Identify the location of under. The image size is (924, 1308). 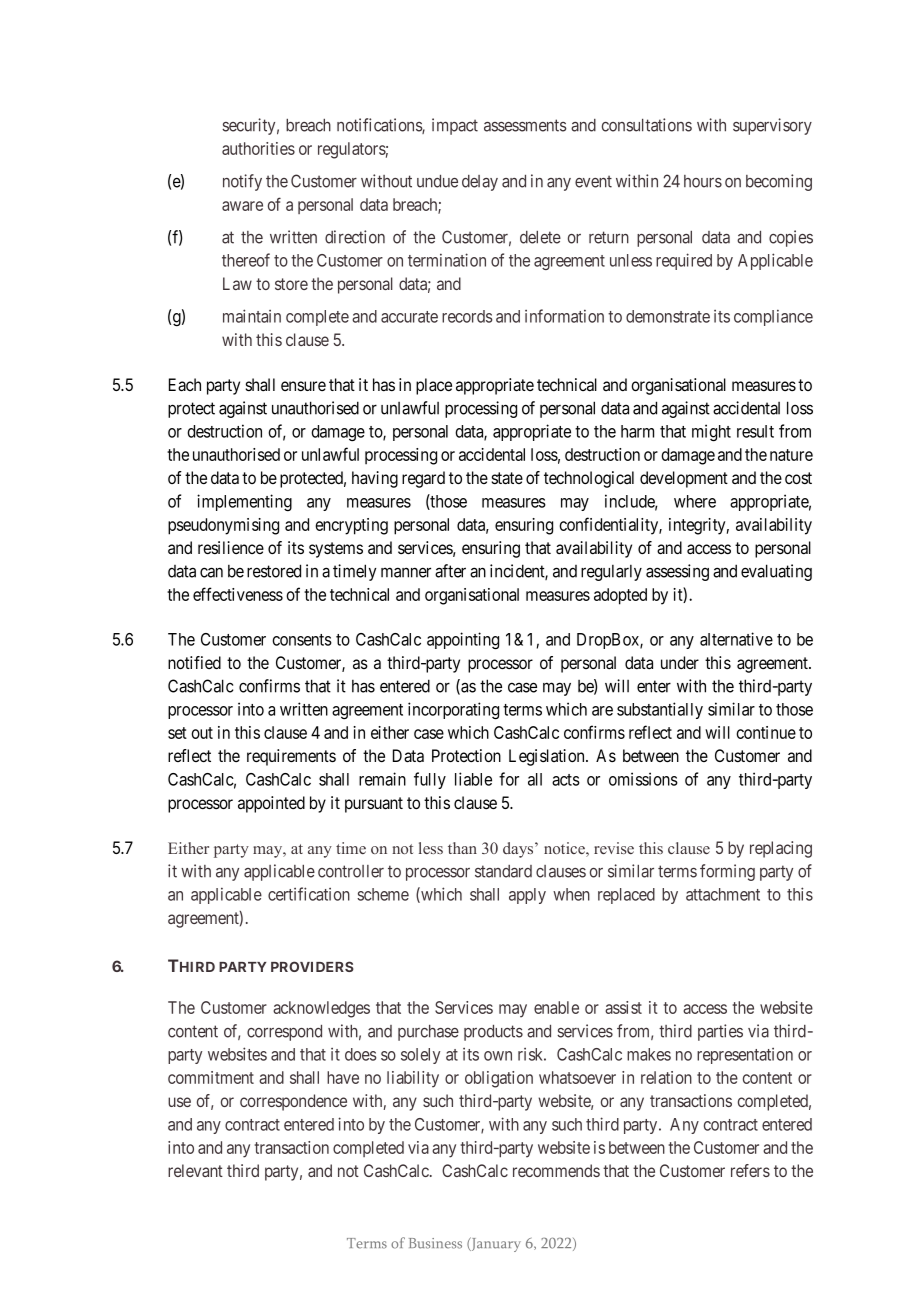
(680, 662).
